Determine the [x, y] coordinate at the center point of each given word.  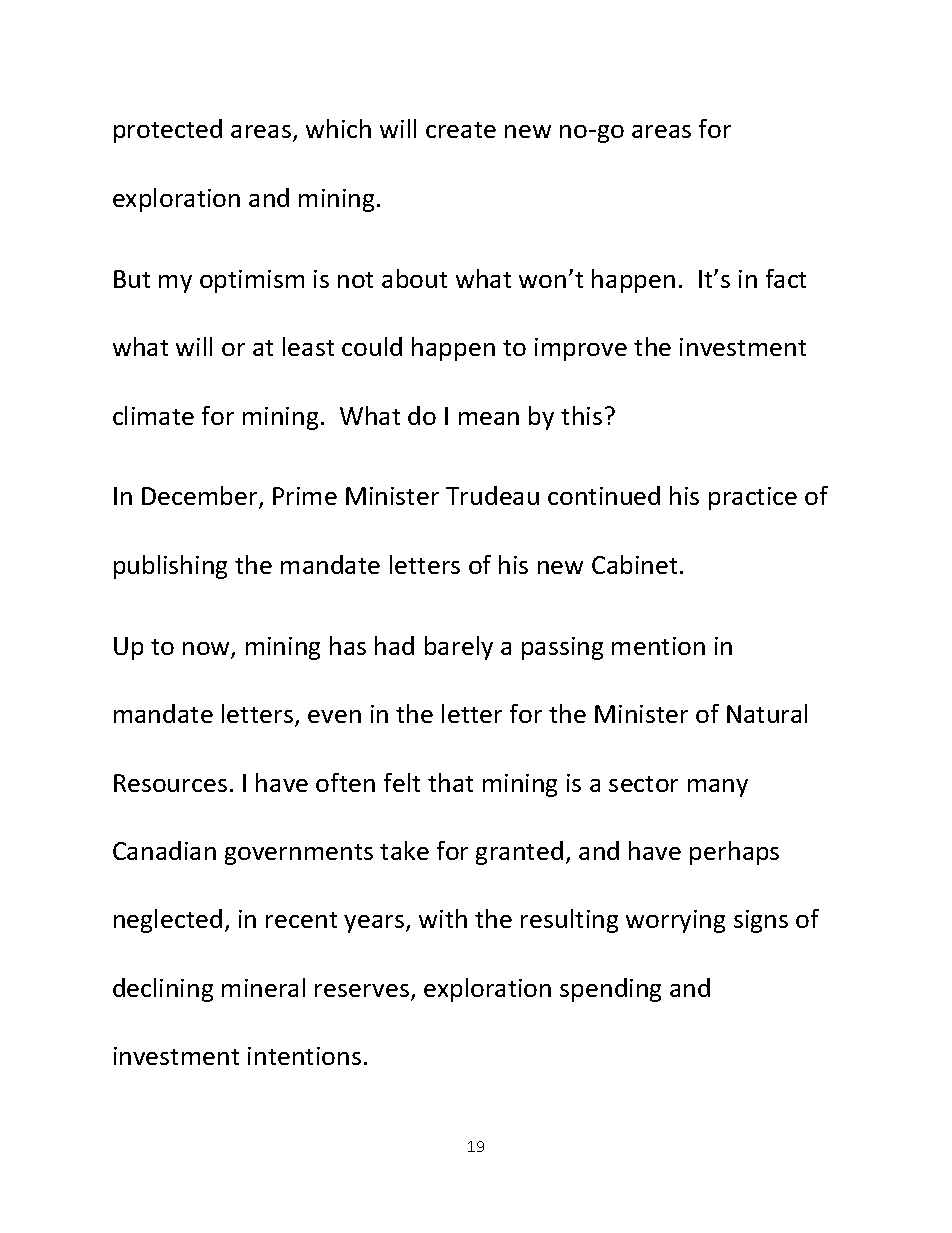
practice [753, 498]
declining [163, 990]
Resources [170, 783]
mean [489, 418]
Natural [767, 713]
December [201, 497]
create [461, 130]
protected [168, 131]
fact [786, 278]
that [450, 782]
